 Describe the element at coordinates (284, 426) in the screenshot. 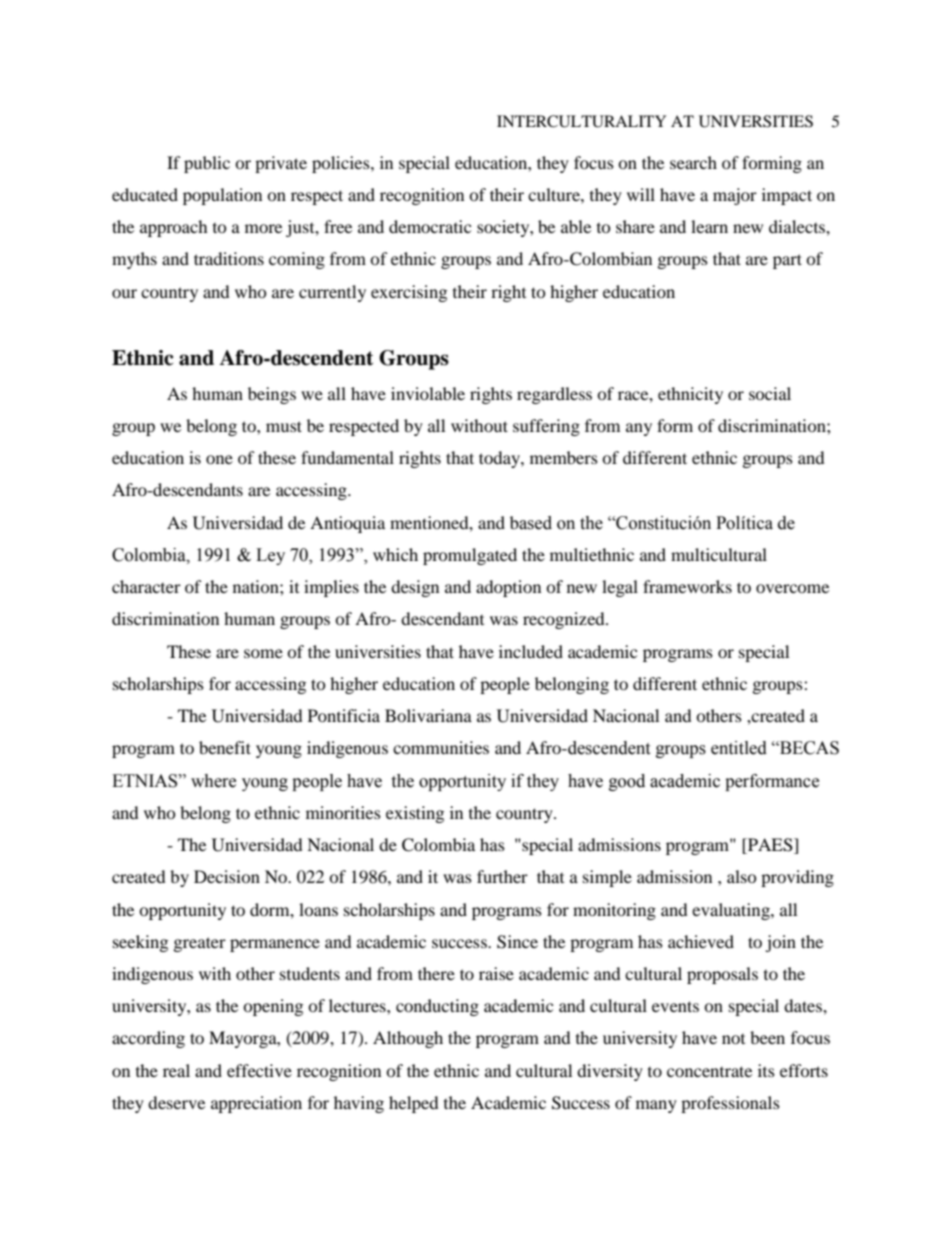

I see `must` at that location.
